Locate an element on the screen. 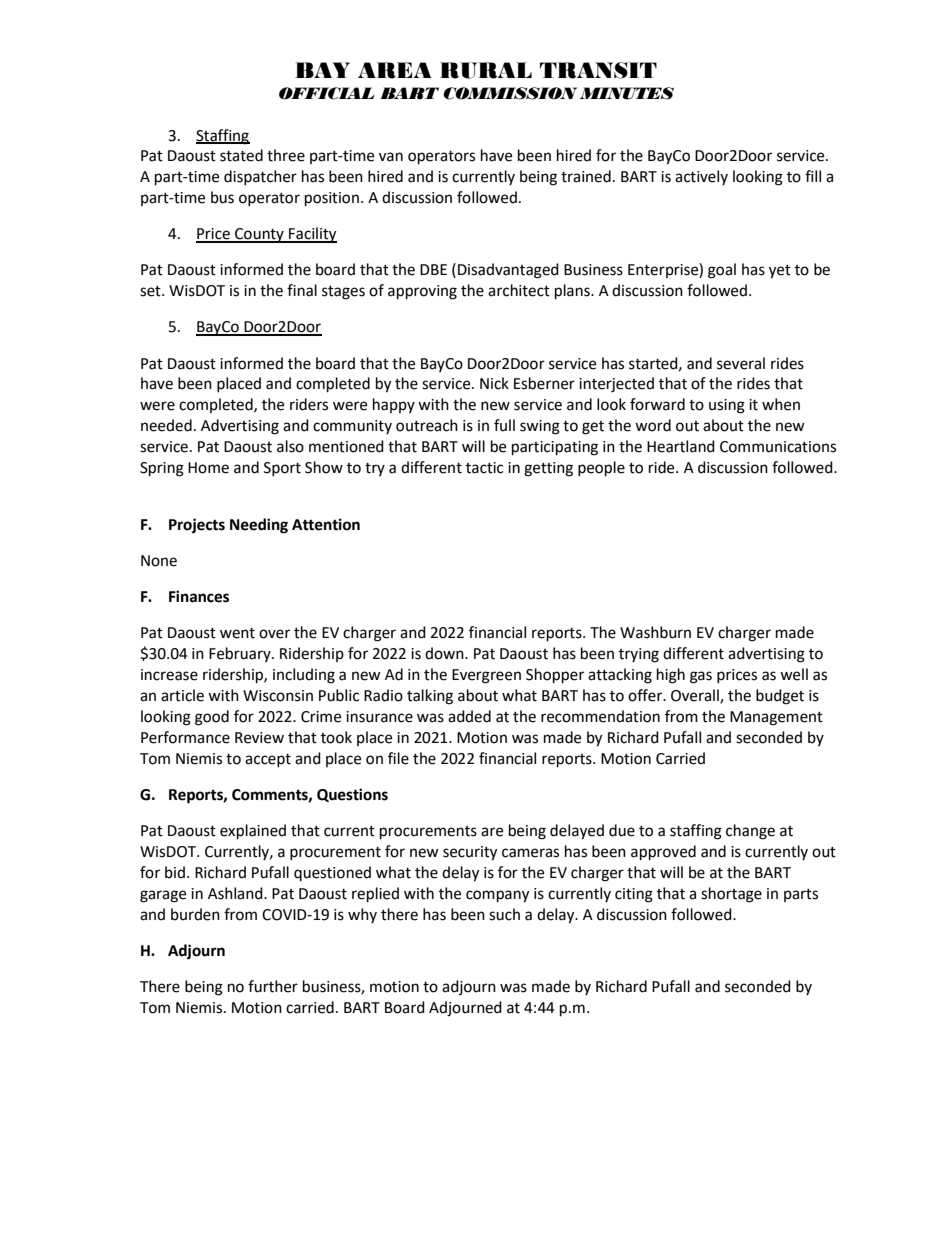  Management is located at coordinates (776, 718).
